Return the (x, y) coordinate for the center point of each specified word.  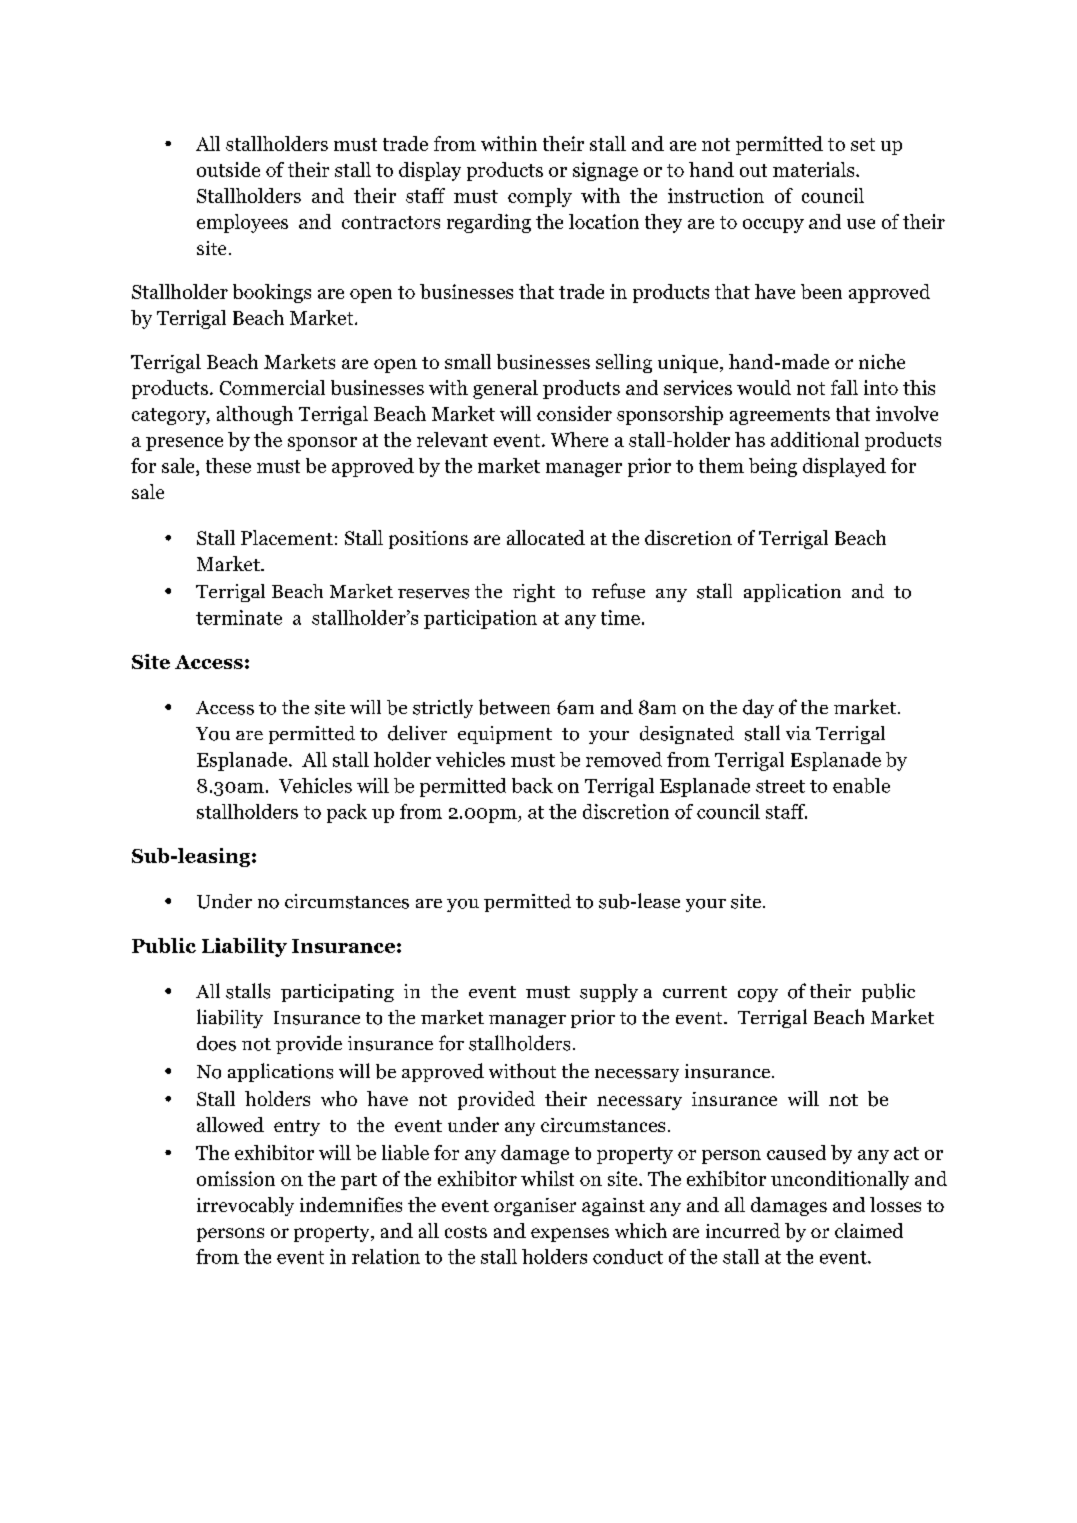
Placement (287, 537)
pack (347, 813)
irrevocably (245, 1206)
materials (815, 169)
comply (540, 197)
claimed (869, 1230)
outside (228, 169)
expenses (570, 1235)
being (773, 467)
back (532, 785)
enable (861, 785)
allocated (546, 537)
